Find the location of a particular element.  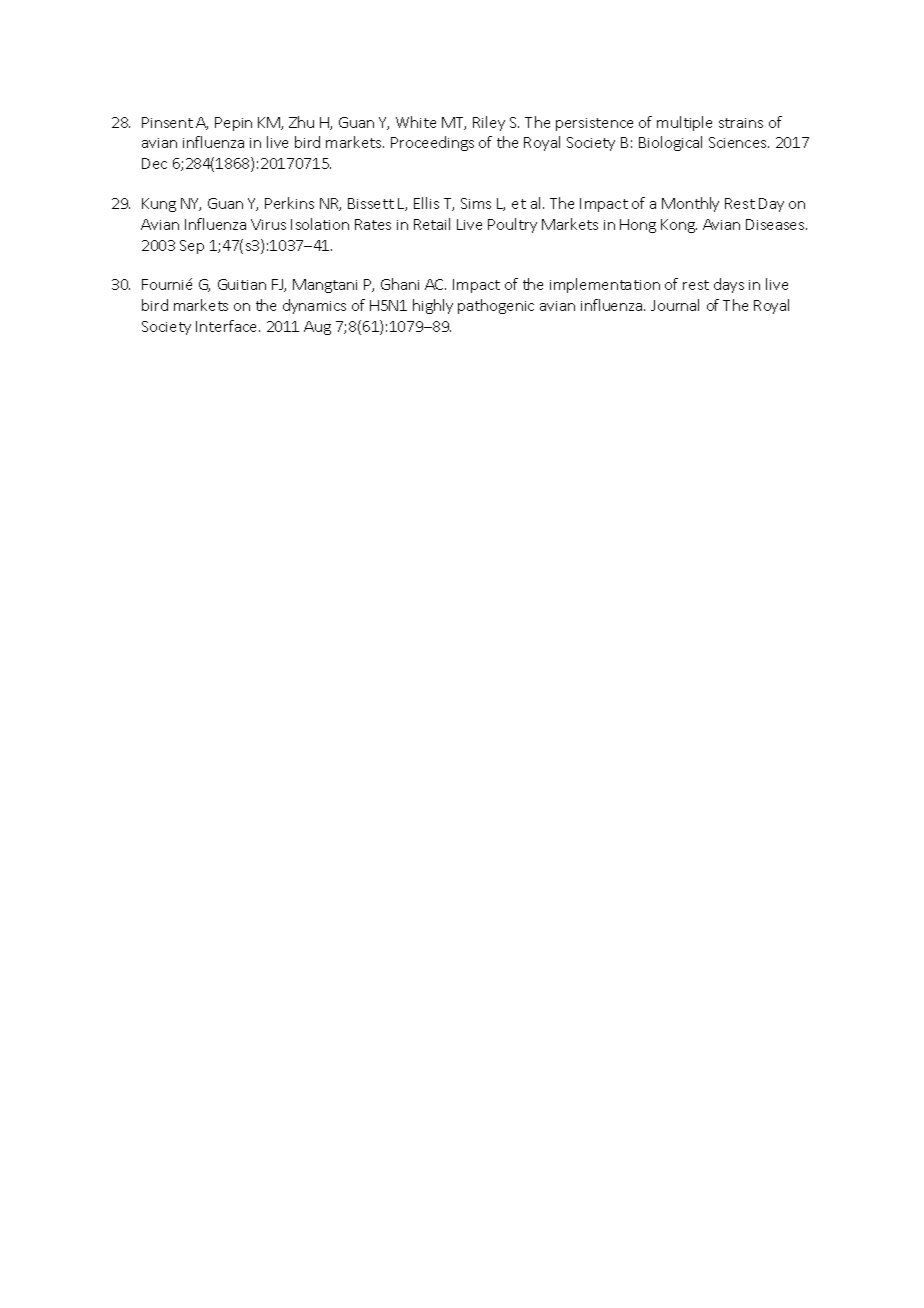

Interface is located at coordinates (228, 326).
